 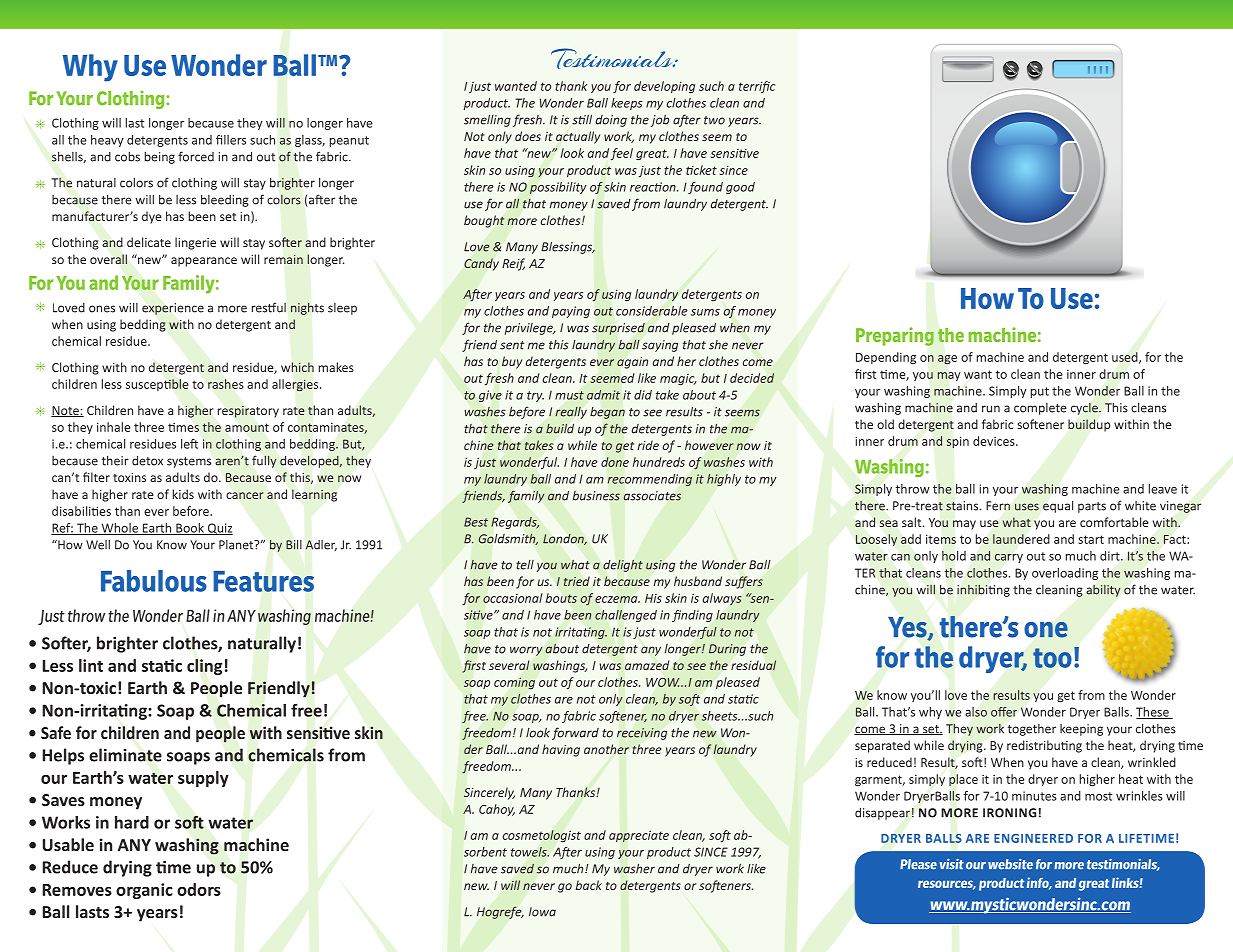 I want to click on keeps, so click(x=627, y=104).
